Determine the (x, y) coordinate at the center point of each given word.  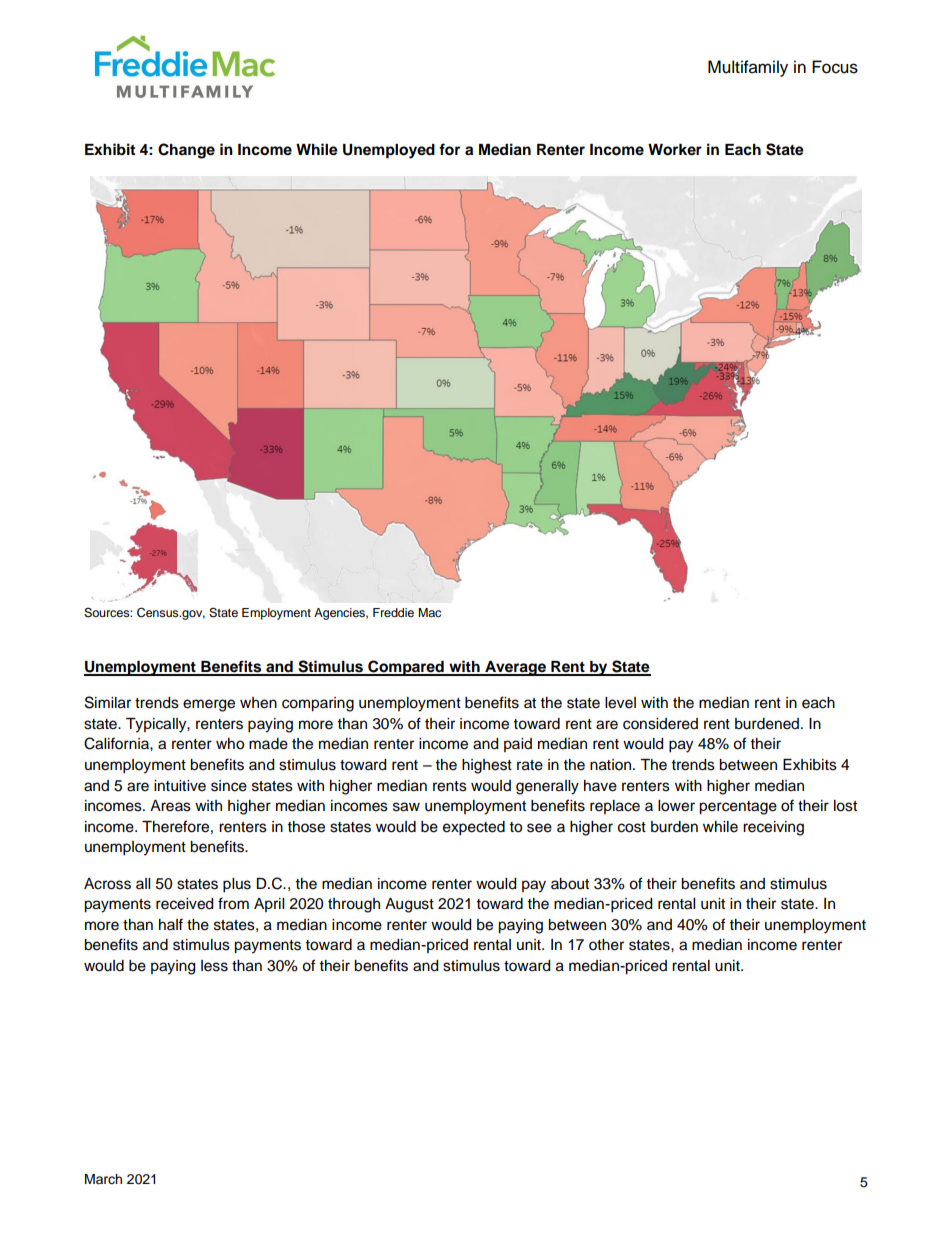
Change (186, 151)
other (606, 945)
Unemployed (389, 151)
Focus (835, 67)
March (103, 1179)
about (570, 884)
